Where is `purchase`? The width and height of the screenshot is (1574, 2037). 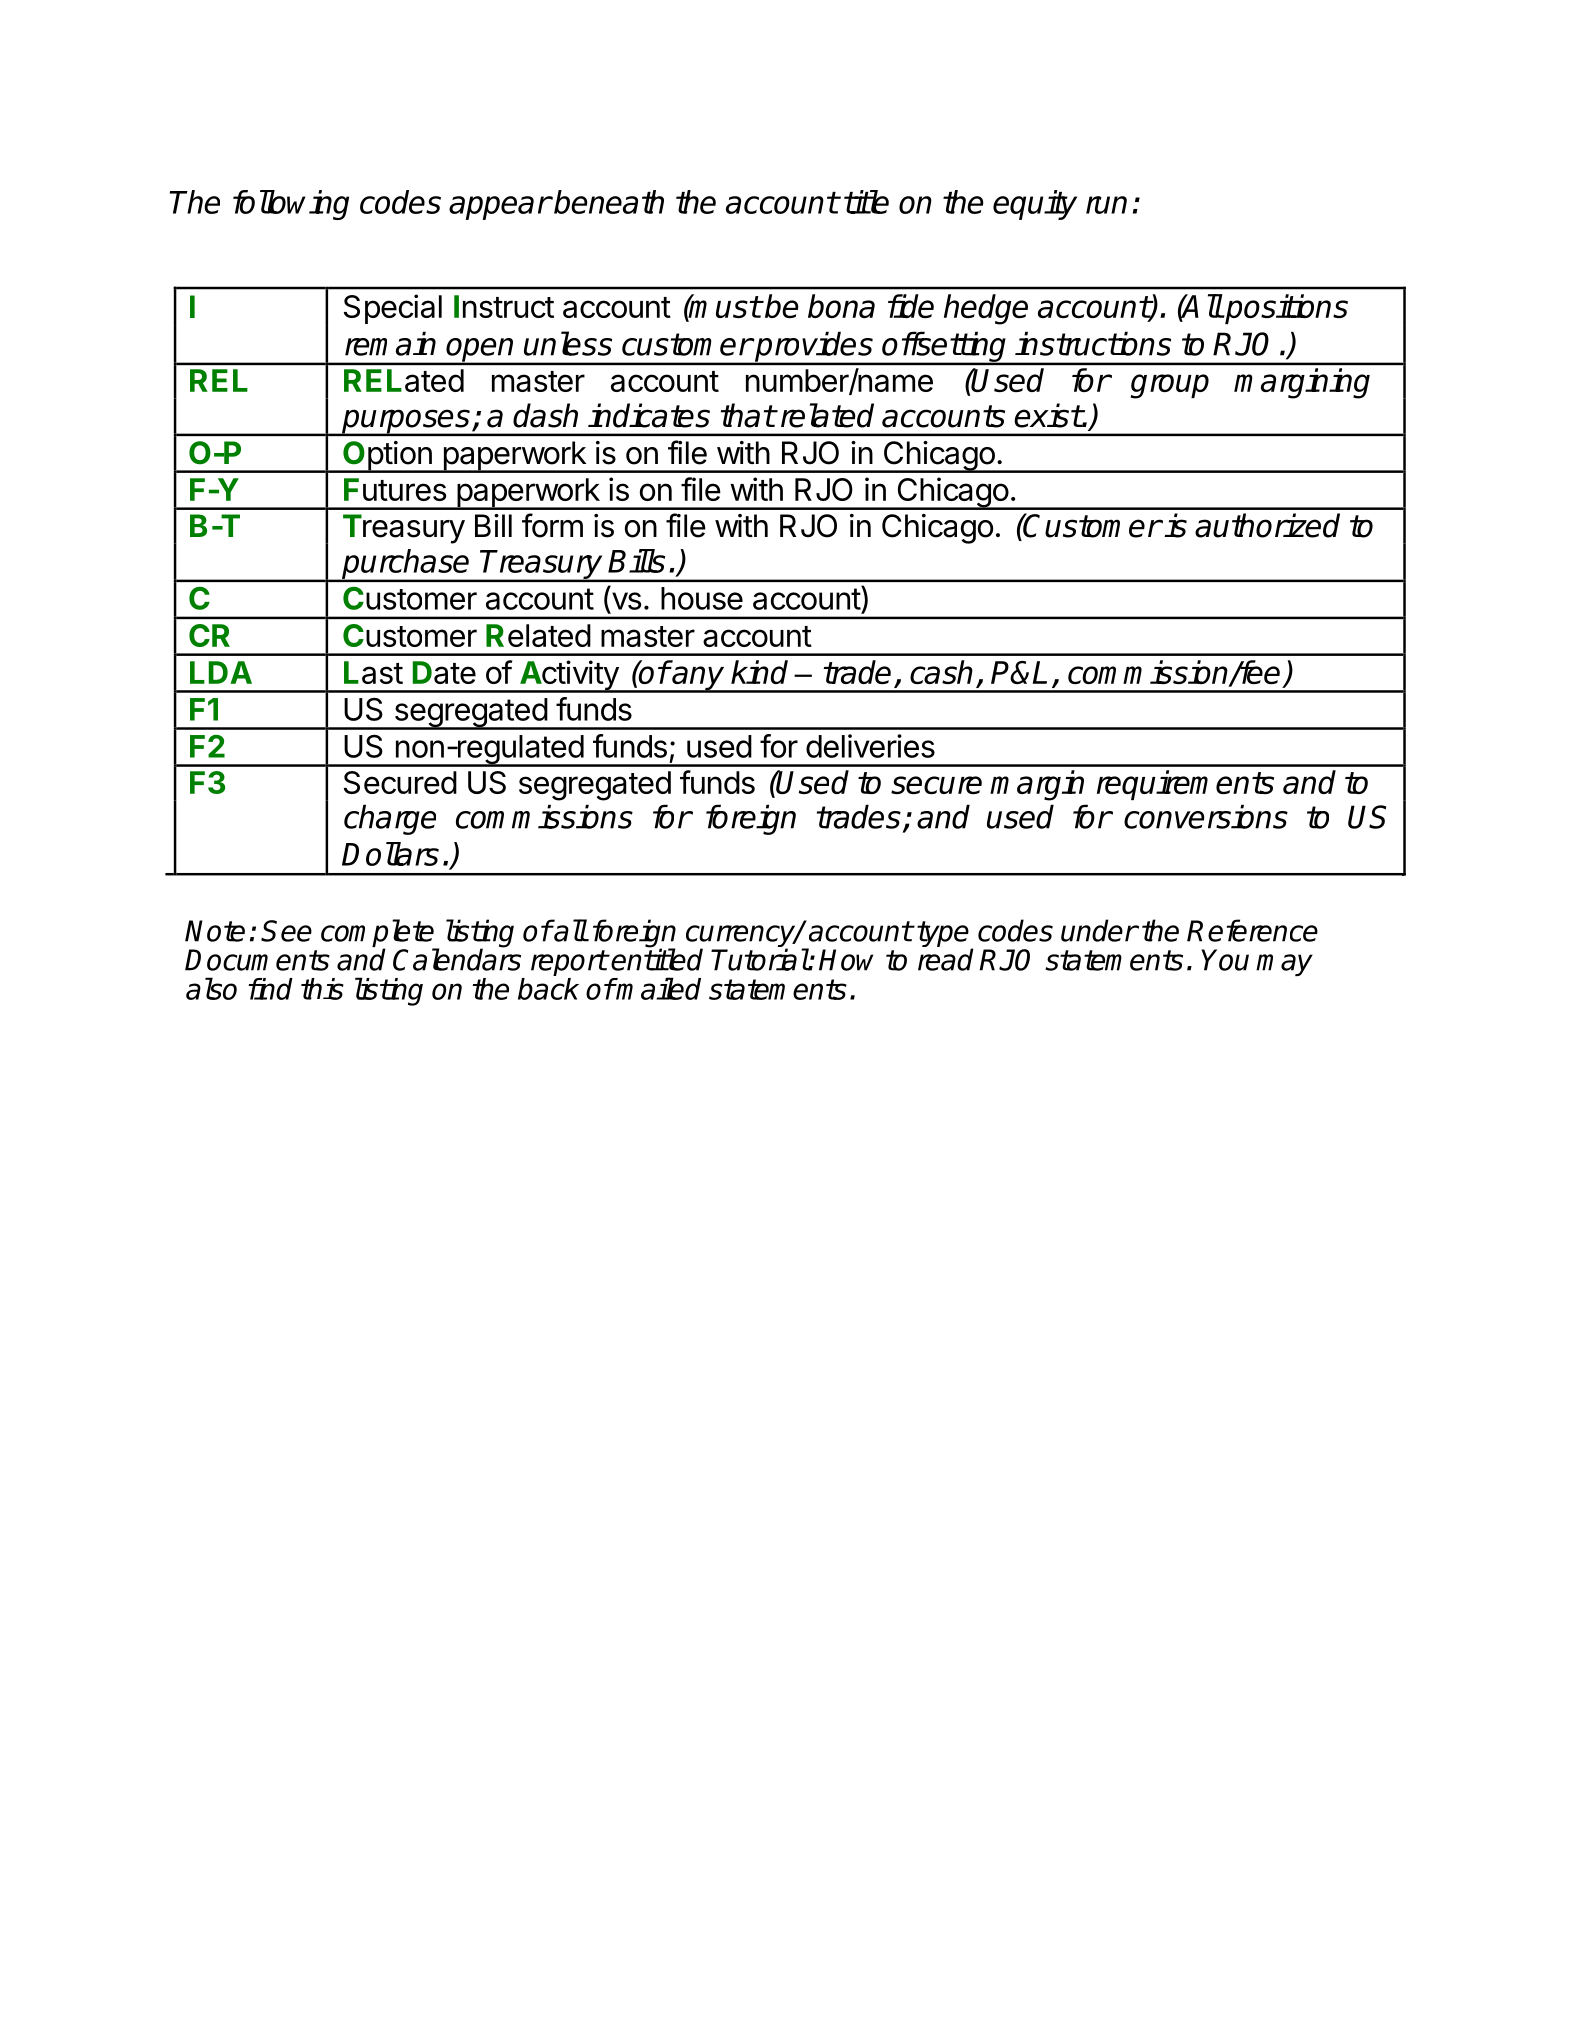
purchase is located at coordinates (406, 565).
